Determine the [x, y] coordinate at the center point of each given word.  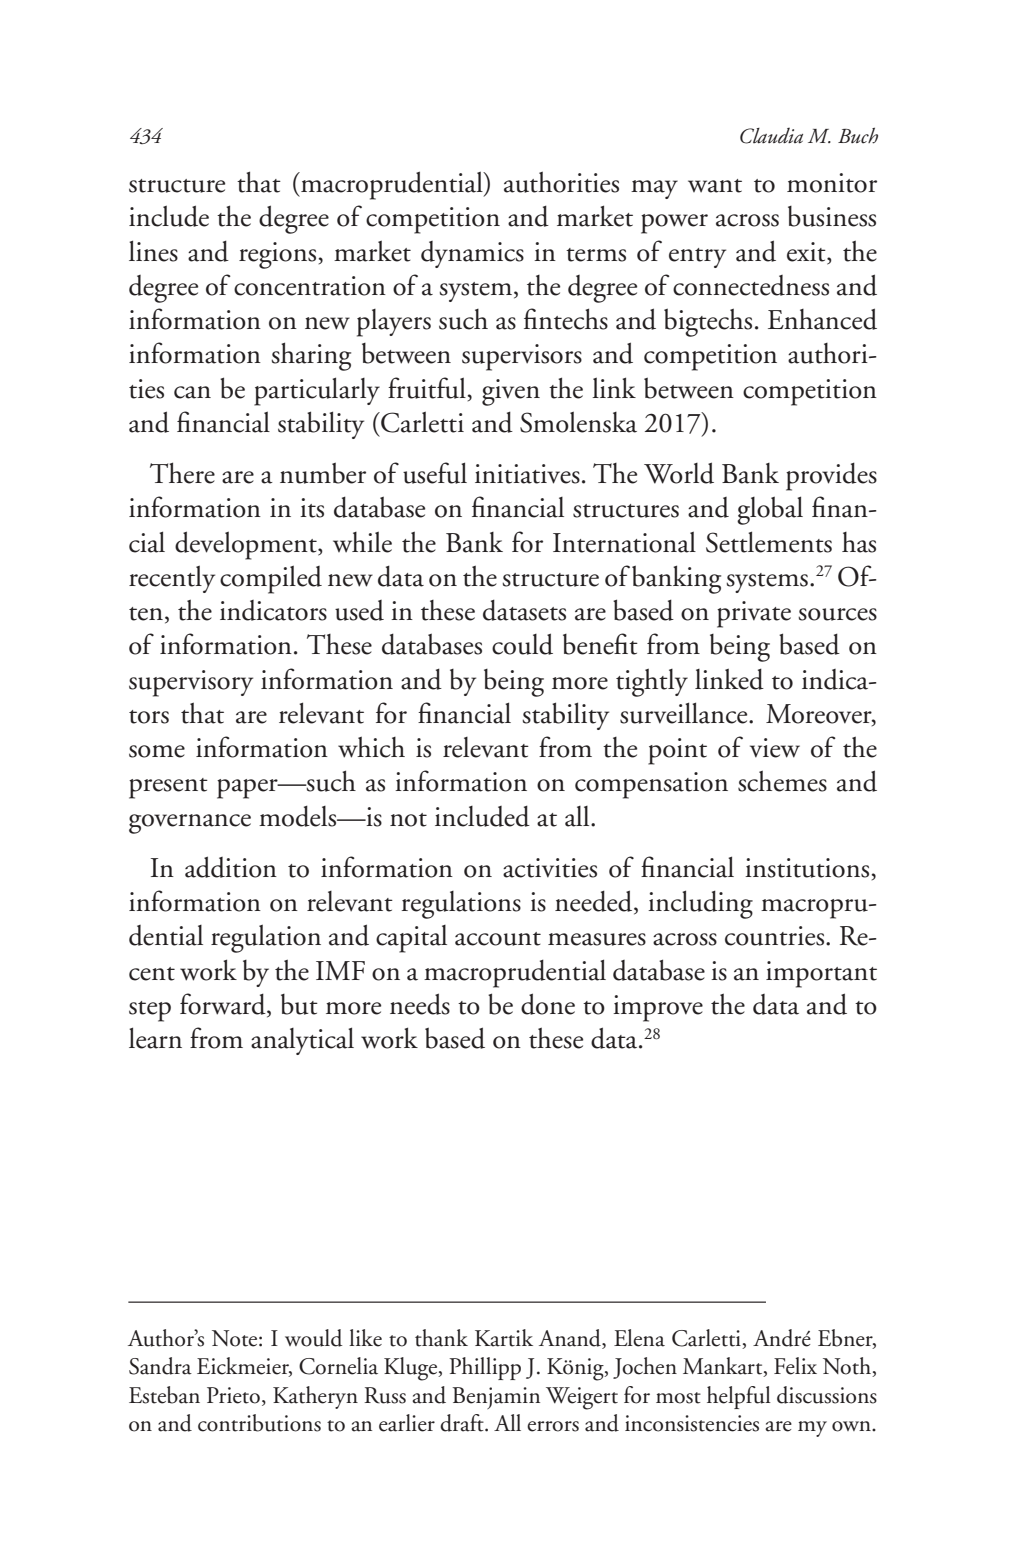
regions [277, 255]
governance [190, 824]
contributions [259, 1423]
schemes [782, 781]
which [371, 747]
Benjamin [496, 1398]
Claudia [771, 136]
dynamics [472, 254]
